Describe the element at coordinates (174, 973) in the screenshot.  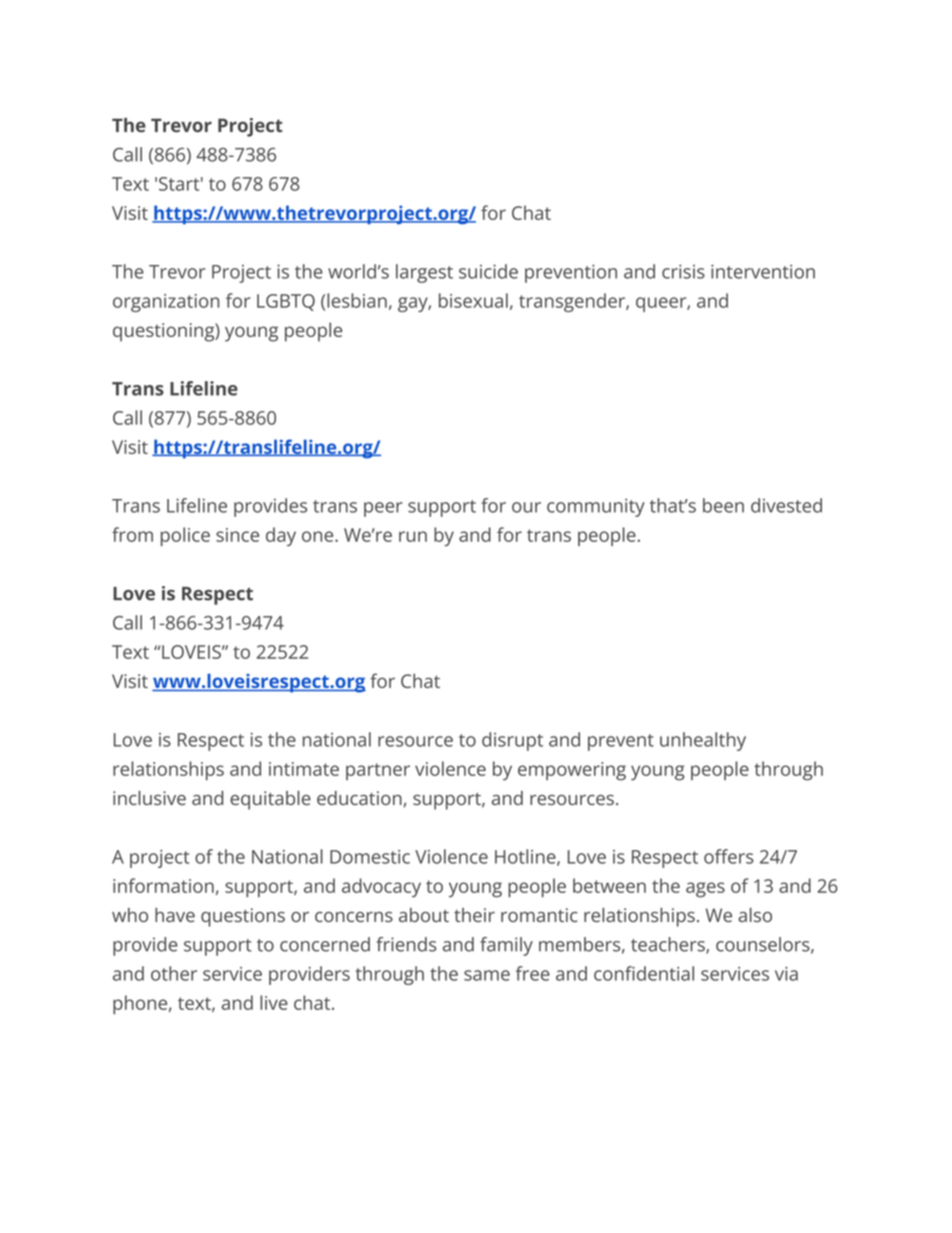
I see `other` at that location.
